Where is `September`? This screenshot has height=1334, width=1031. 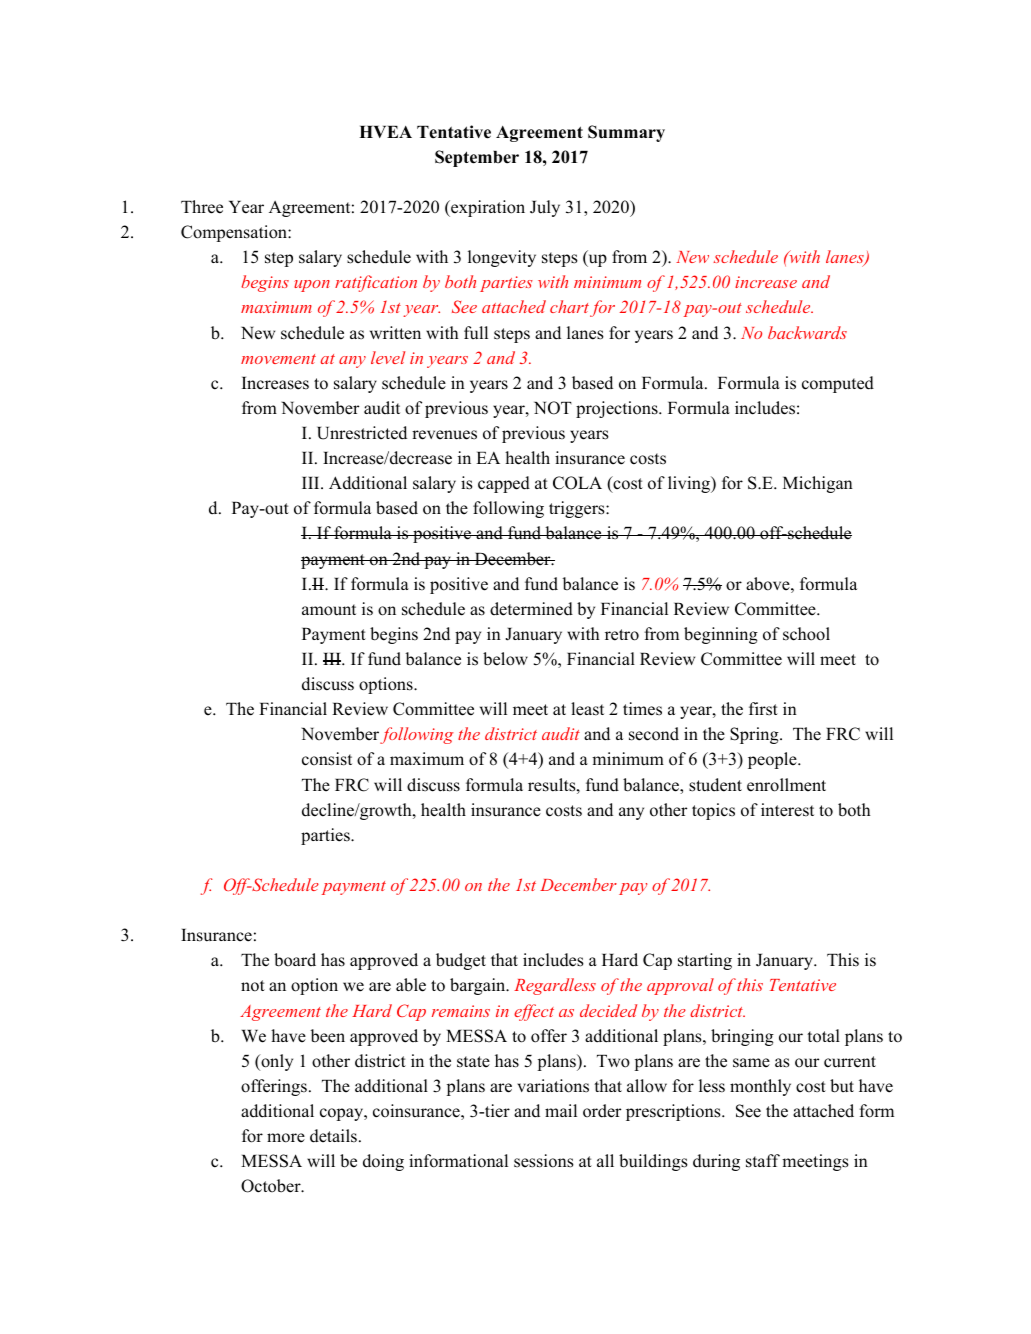 September is located at coordinates (477, 158).
